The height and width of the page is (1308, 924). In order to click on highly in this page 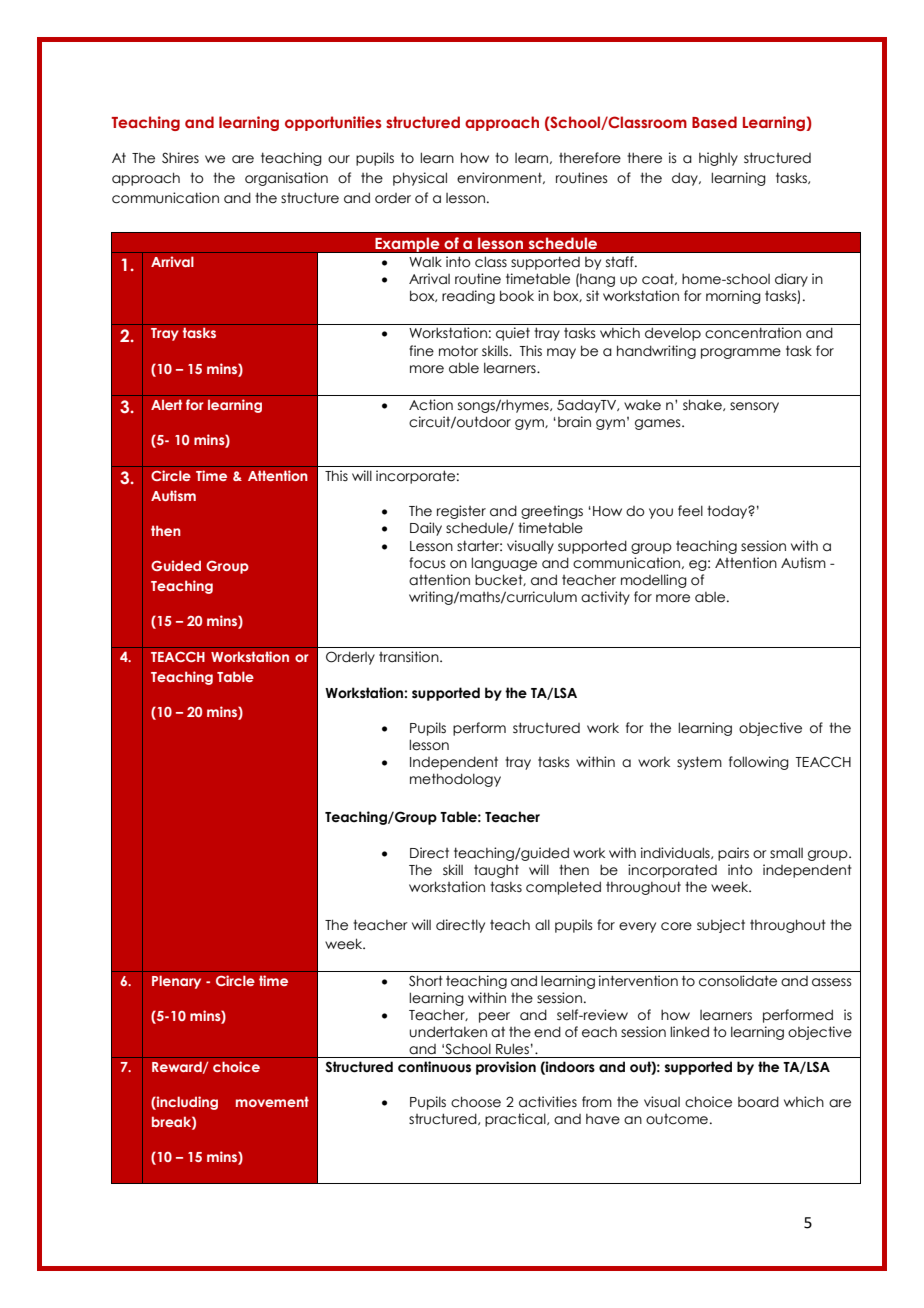, I will do `click(718, 159)`.
